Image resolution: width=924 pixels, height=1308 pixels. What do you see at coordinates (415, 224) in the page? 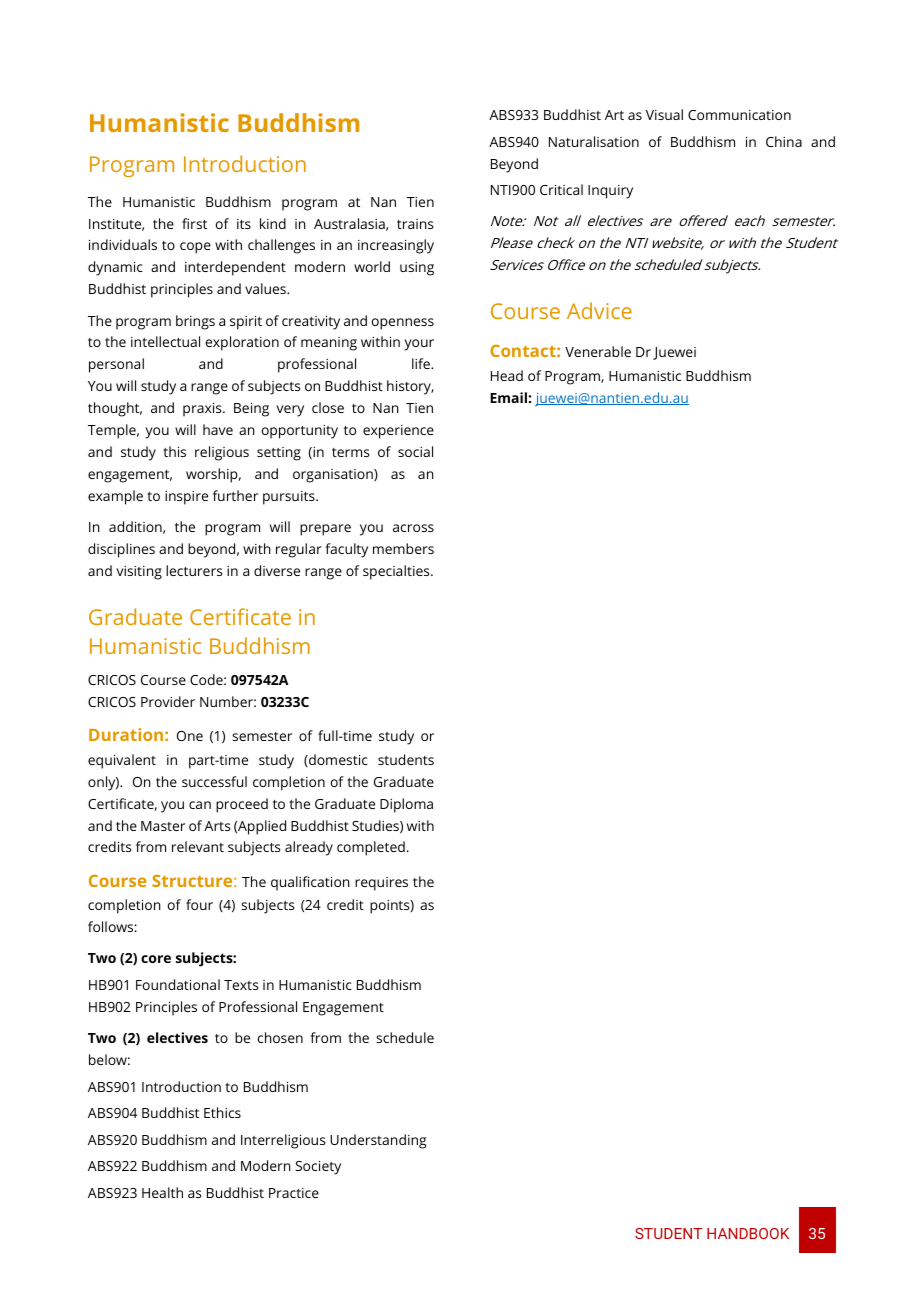
I see `trains` at bounding box center [415, 224].
